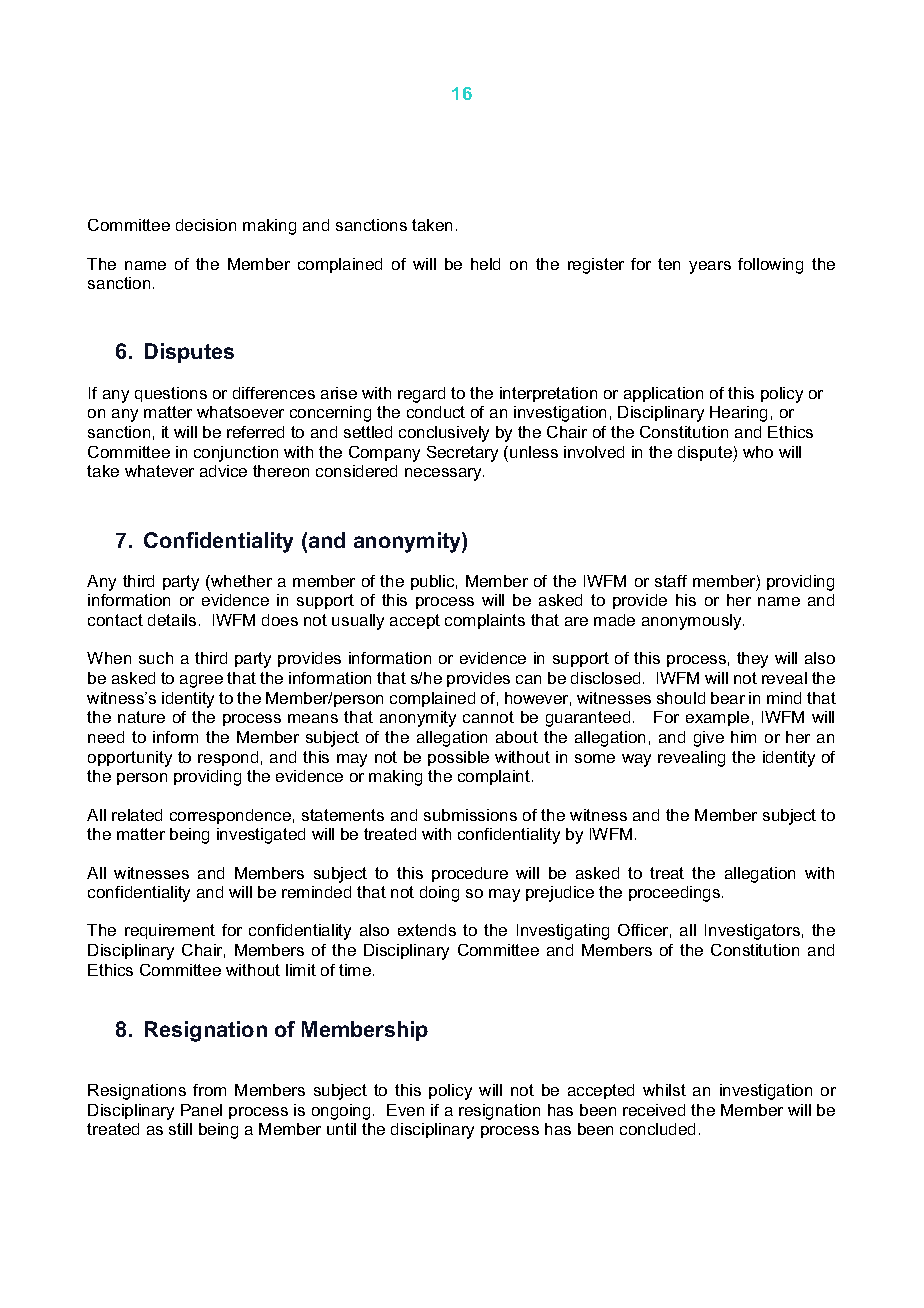 The image size is (924, 1308). Describe the element at coordinates (439, 894) in the document. I see `doing` at that location.
